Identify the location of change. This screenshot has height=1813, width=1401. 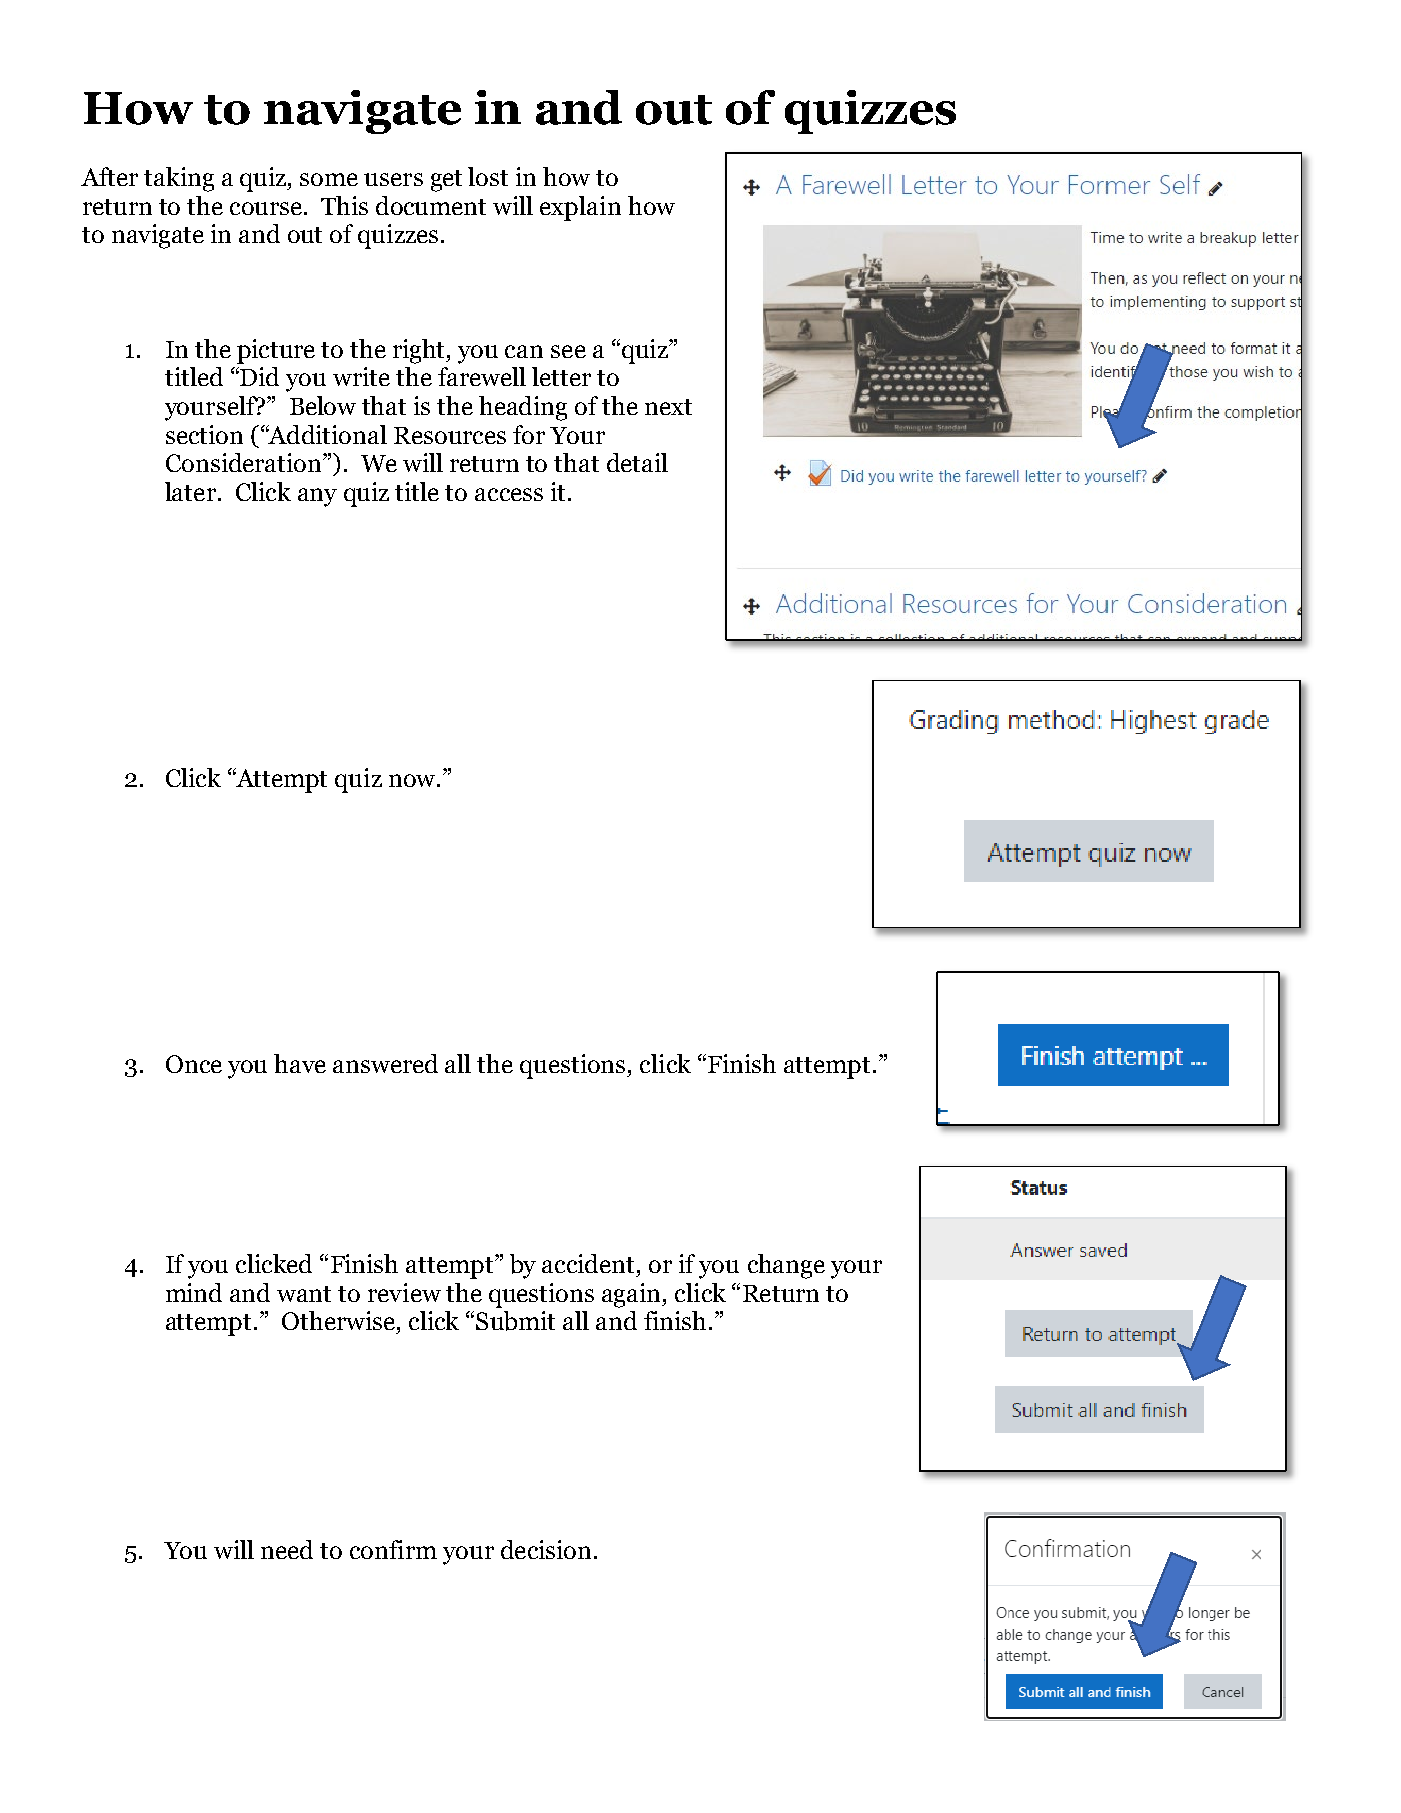
(786, 1266).
